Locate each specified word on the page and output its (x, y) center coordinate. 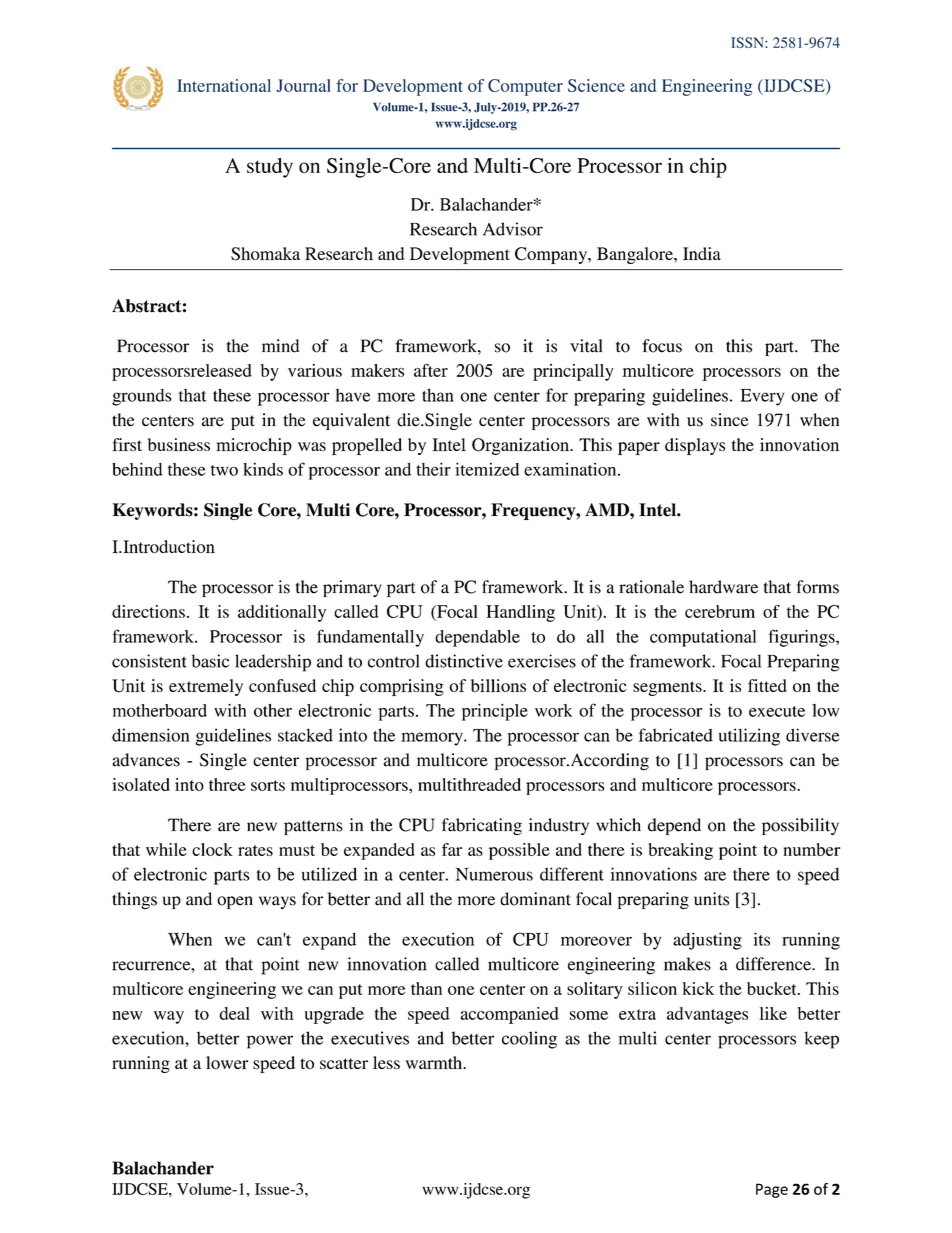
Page (772, 1190)
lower (227, 1063)
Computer (525, 87)
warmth (435, 1062)
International (224, 85)
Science (596, 85)
